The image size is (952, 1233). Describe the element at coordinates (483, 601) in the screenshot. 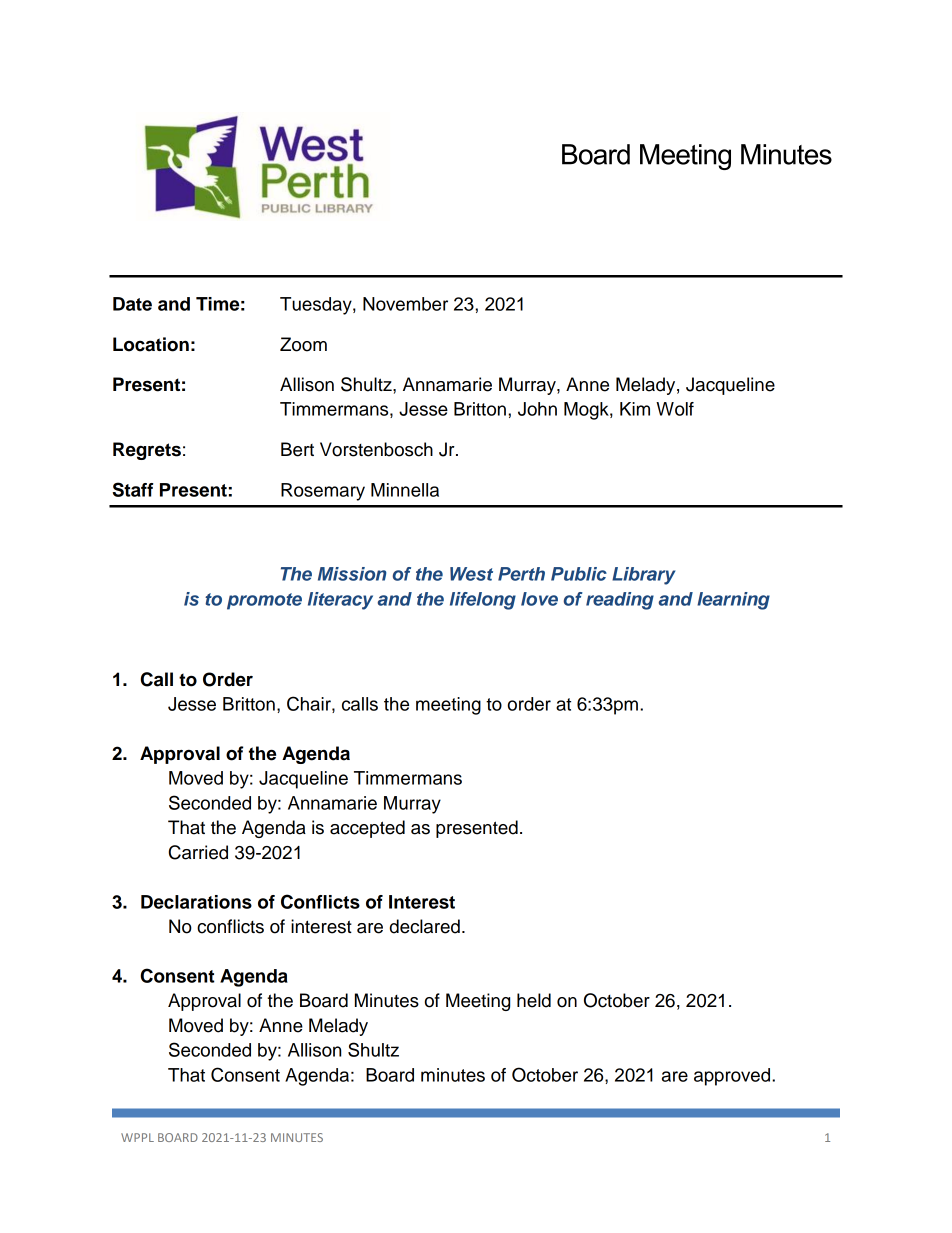

I see `lifelong` at that location.
